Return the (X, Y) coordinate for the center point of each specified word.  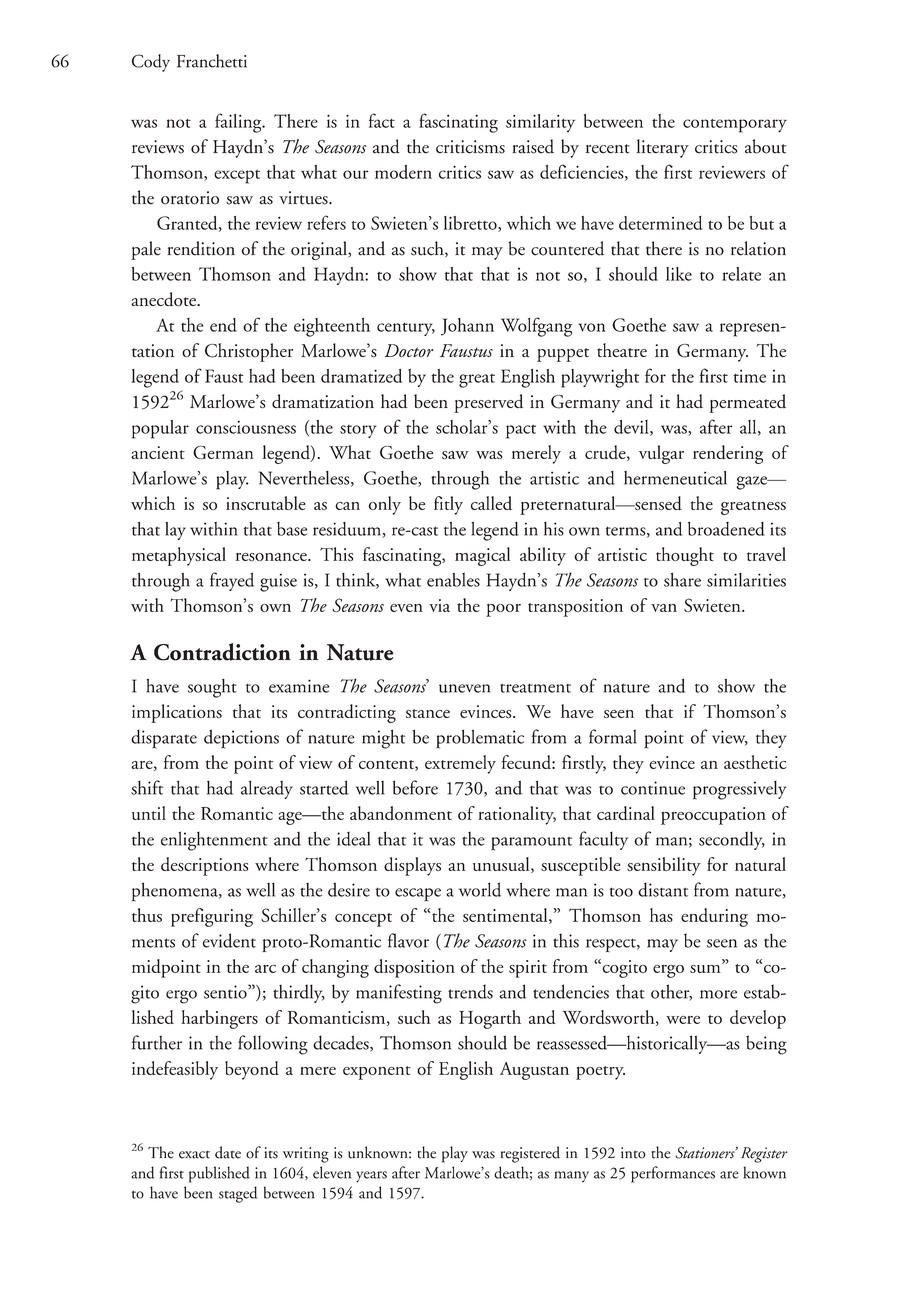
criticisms (470, 147)
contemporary (735, 126)
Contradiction (222, 652)
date (228, 1152)
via (439, 605)
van (664, 608)
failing (239, 123)
